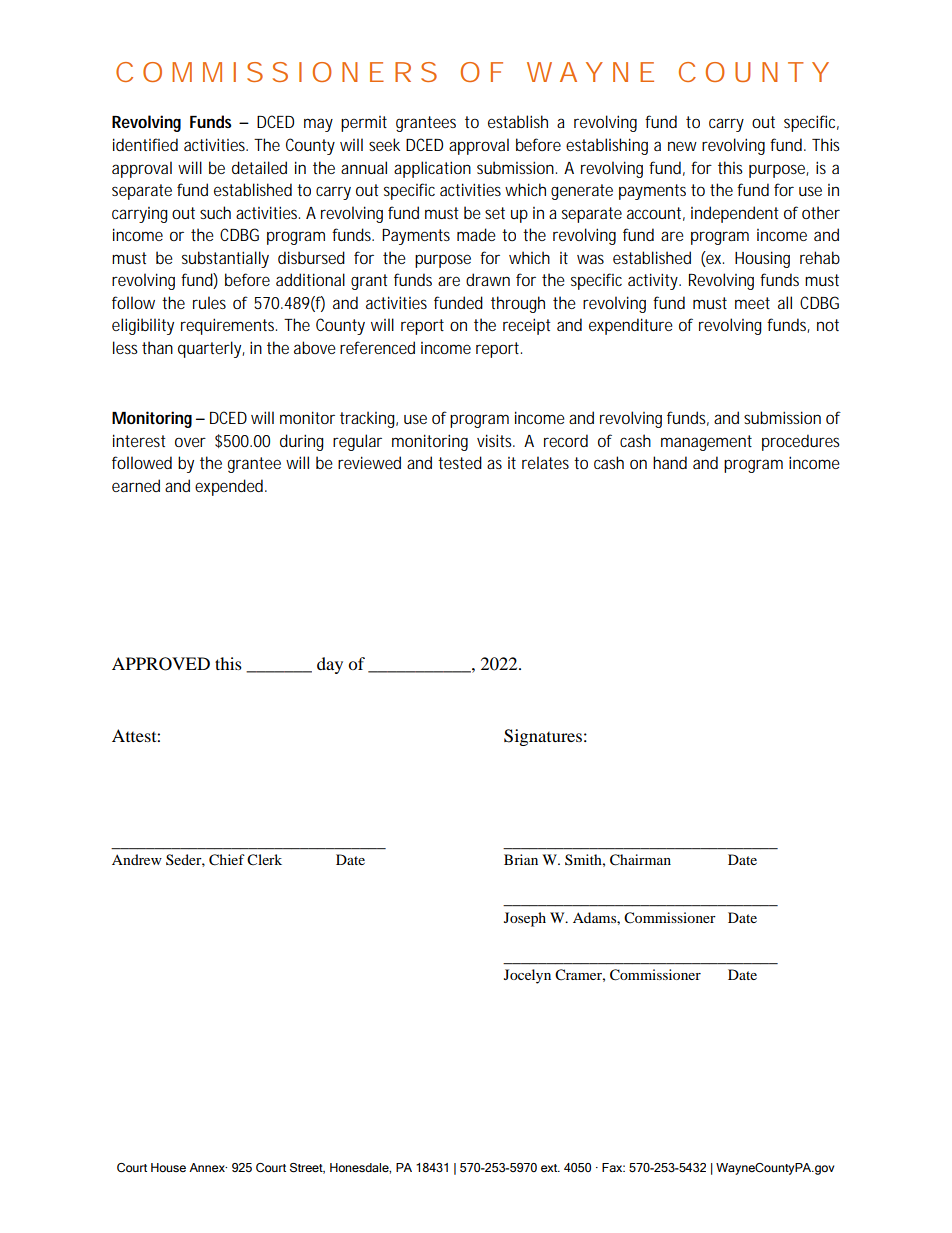  Describe the element at coordinates (550, 1168) in the screenshot. I see `ext` at that location.
